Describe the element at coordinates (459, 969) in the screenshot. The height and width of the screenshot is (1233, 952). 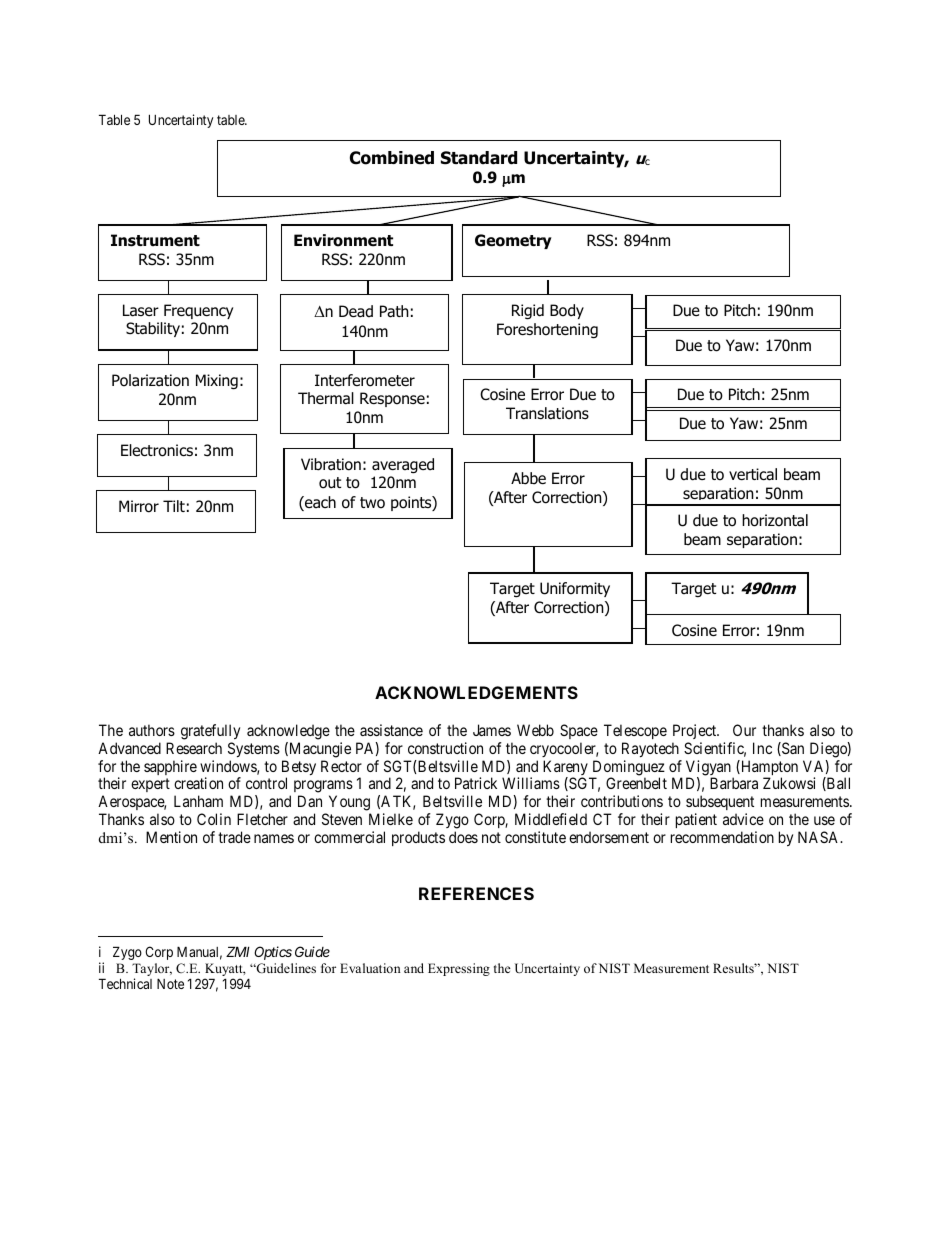
I see `Expressing` at that location.
